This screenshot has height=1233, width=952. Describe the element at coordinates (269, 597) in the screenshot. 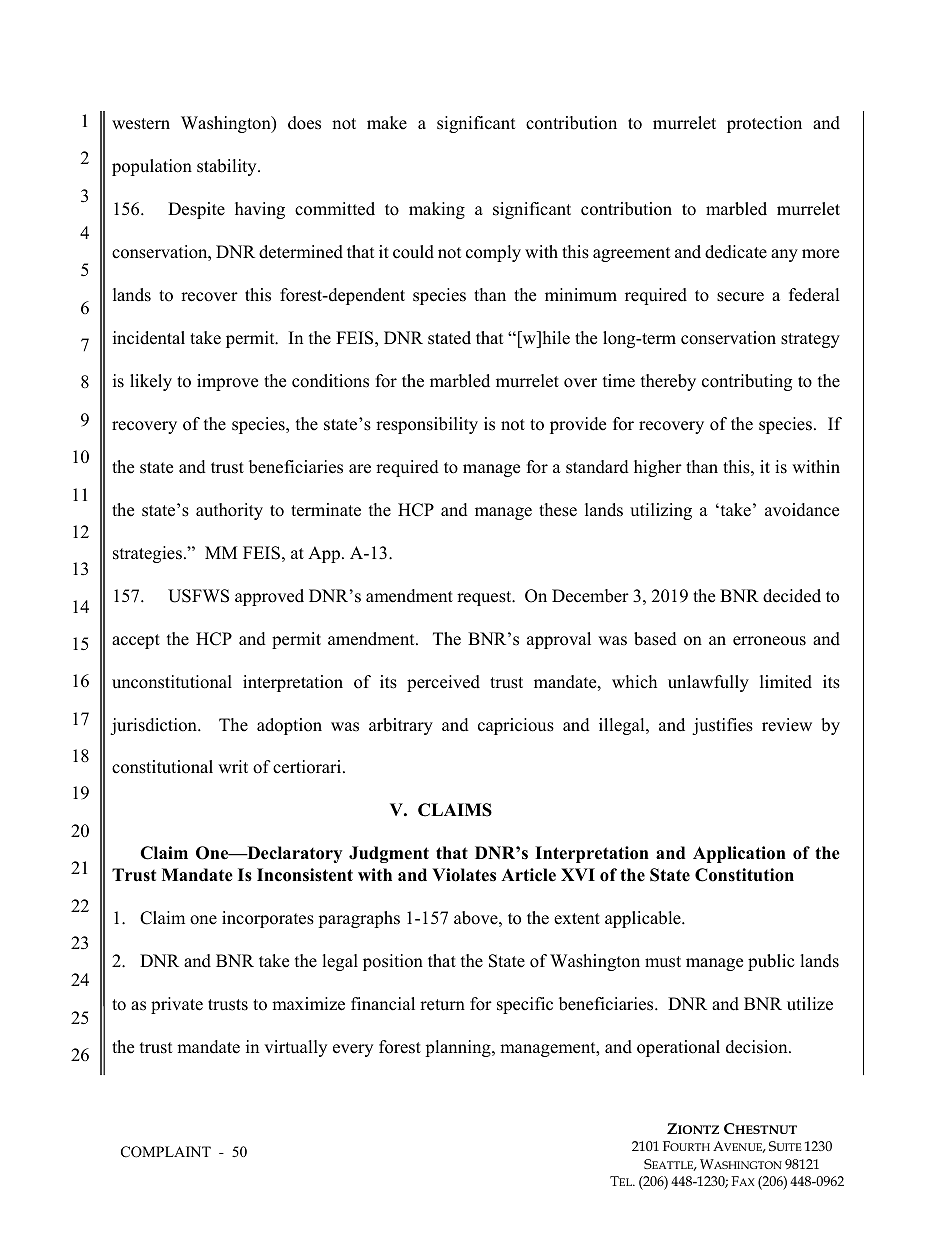

I see `approved` at that location.
